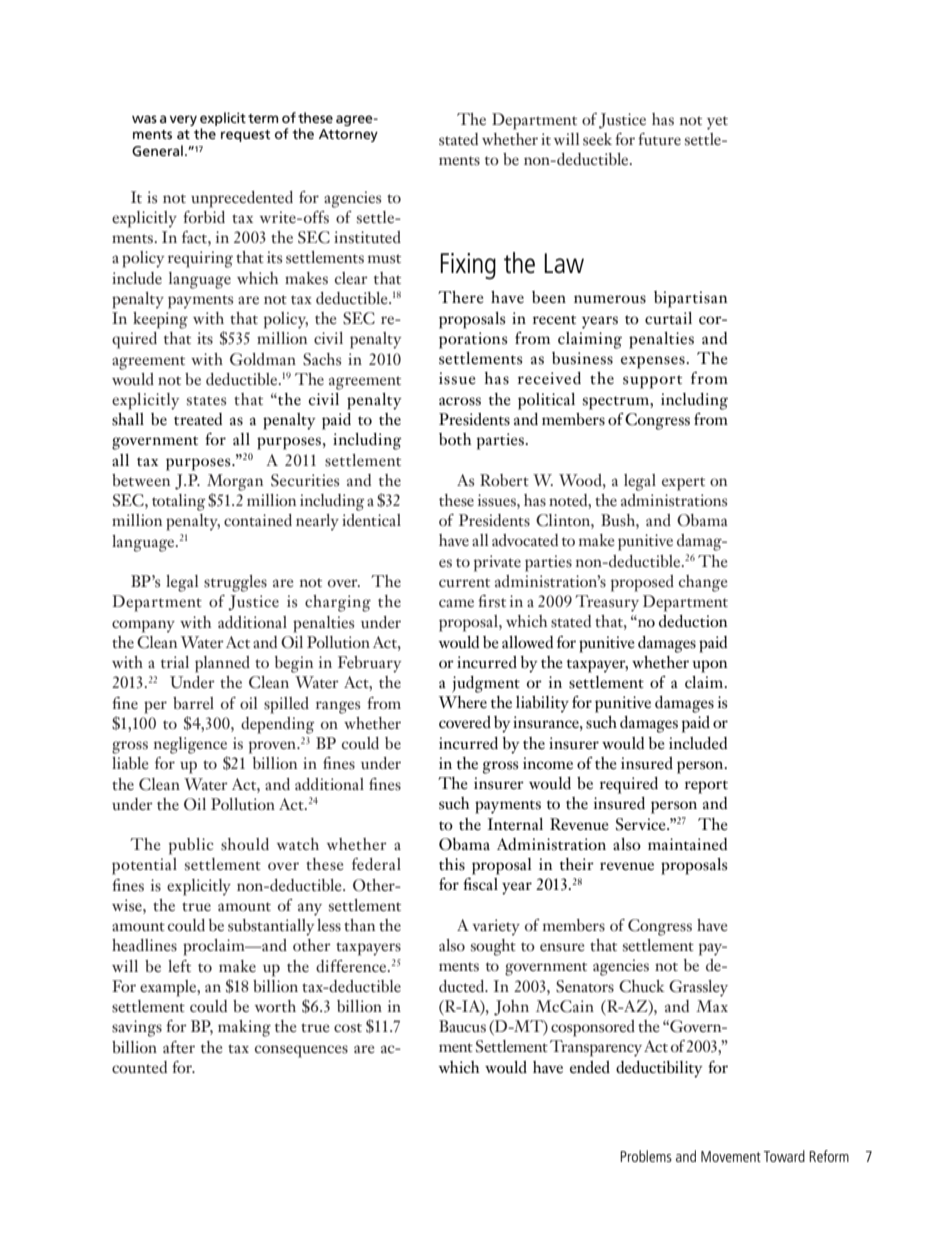 Image resolution: width=952 pixels, height=1233 pixels. I want to click on after, so click(179, 1047).
